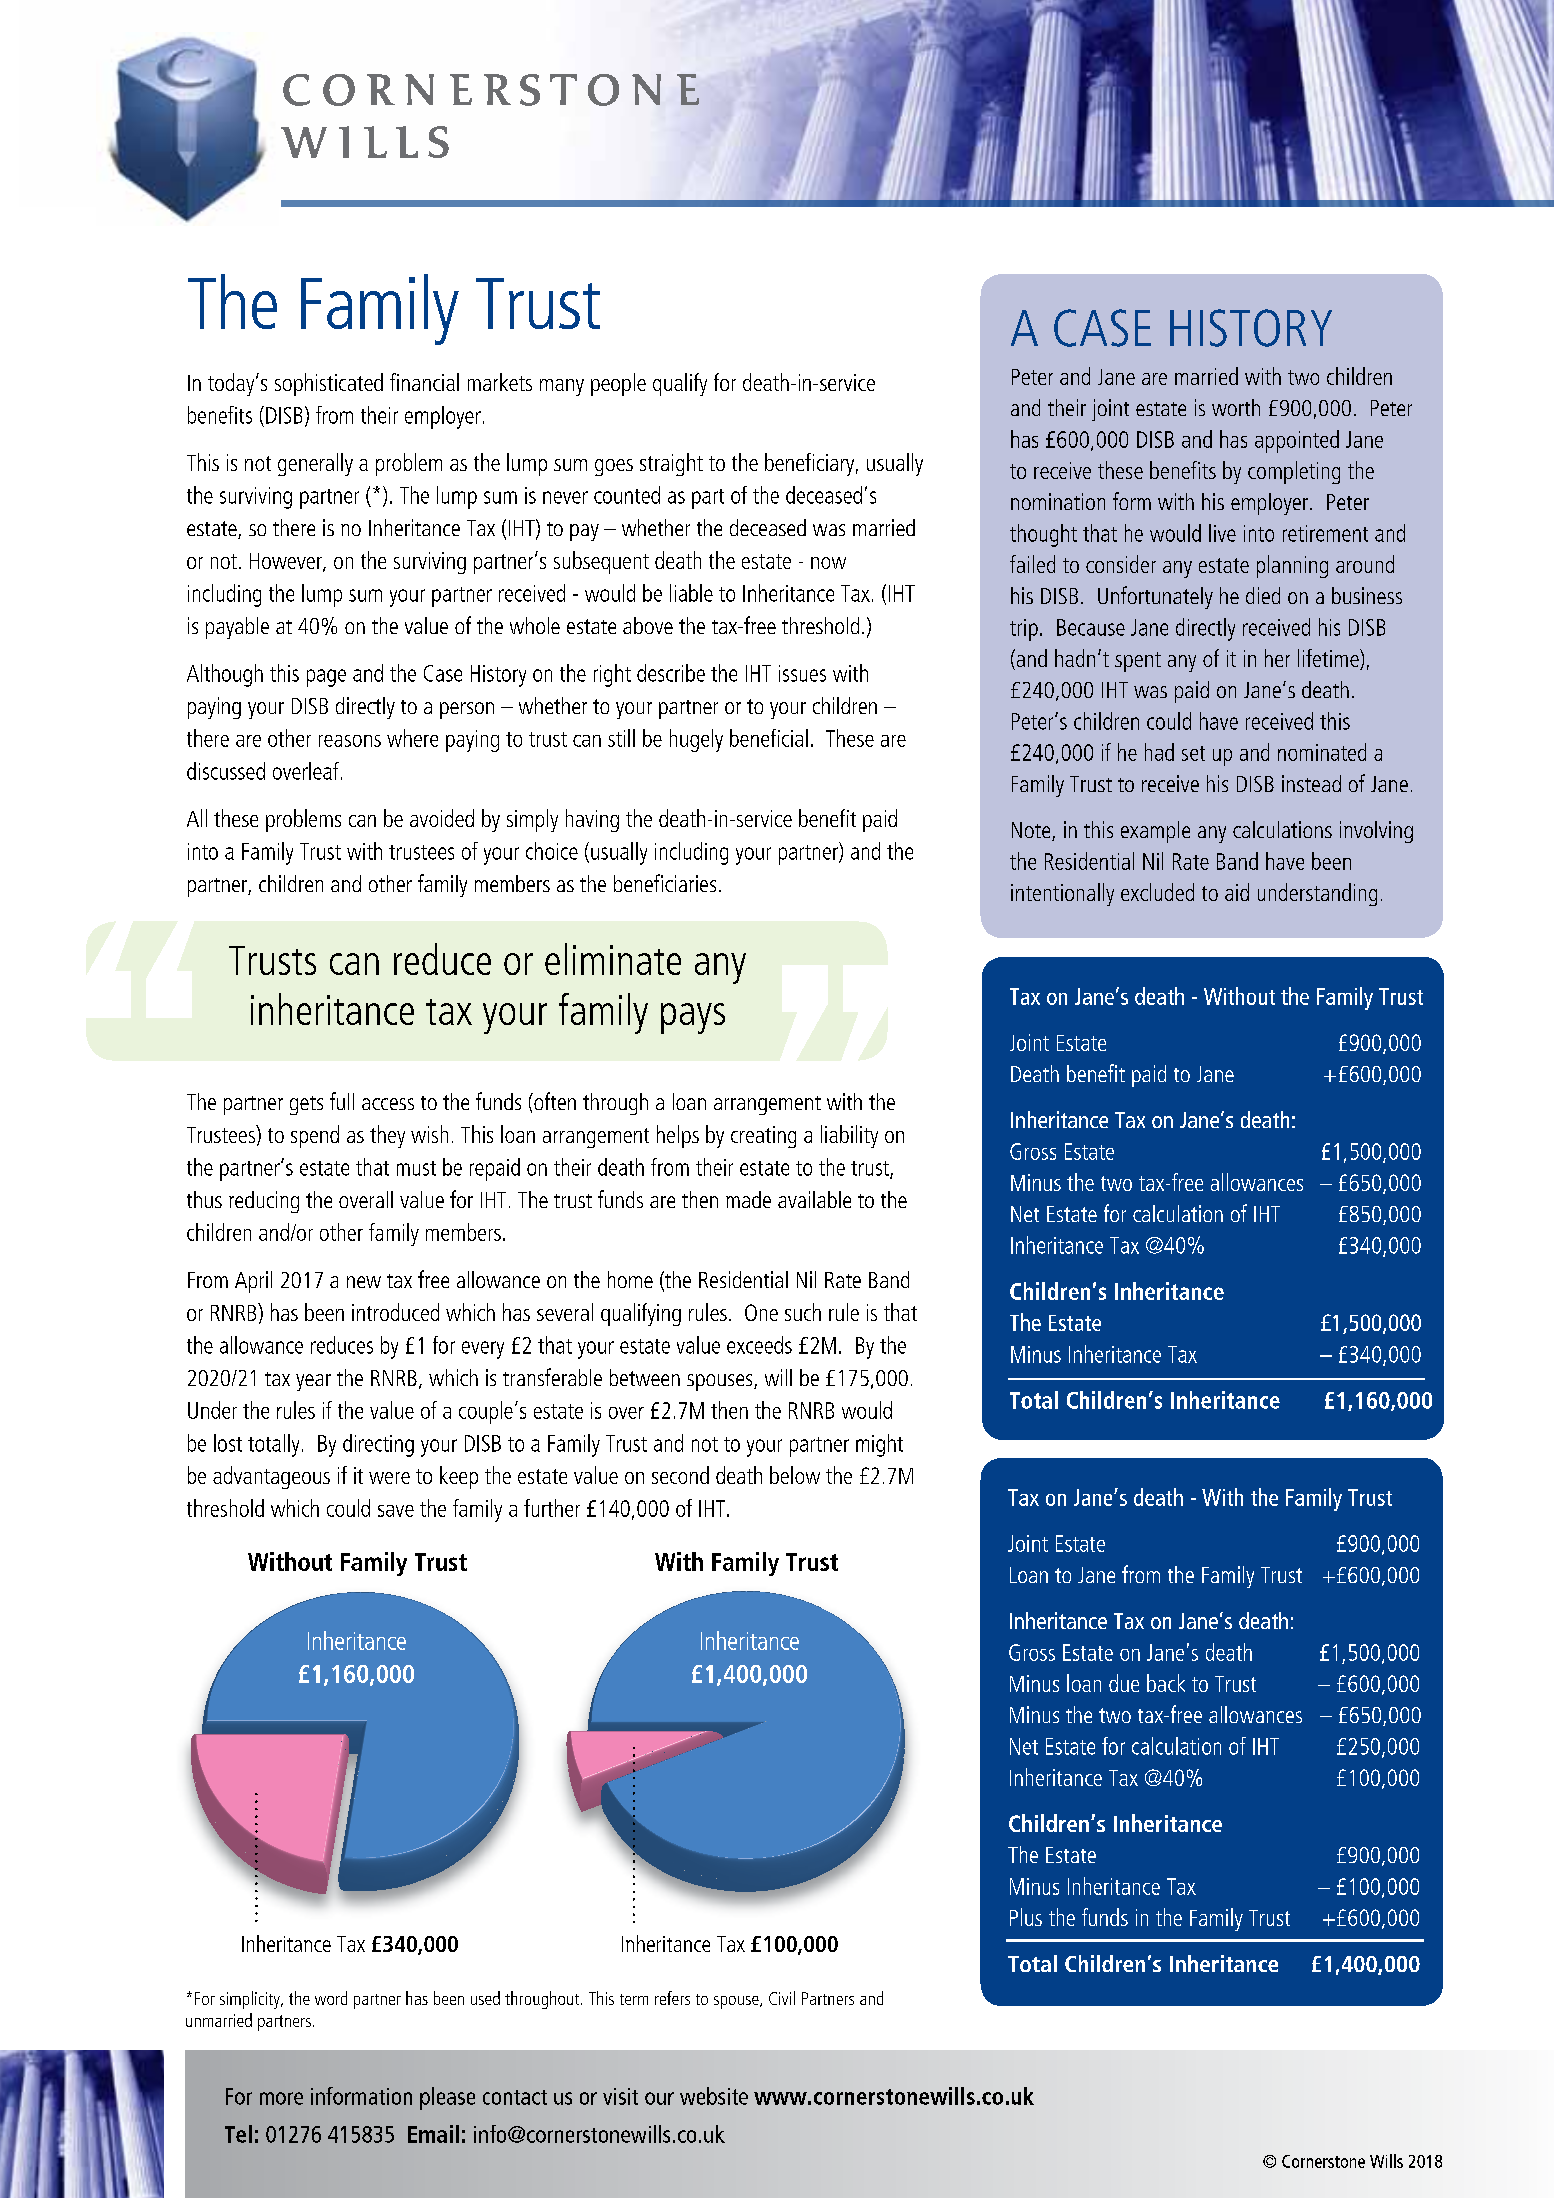  Describe the element at coordinates (396, 1511) in the screenshot. I see `save` at that location.
